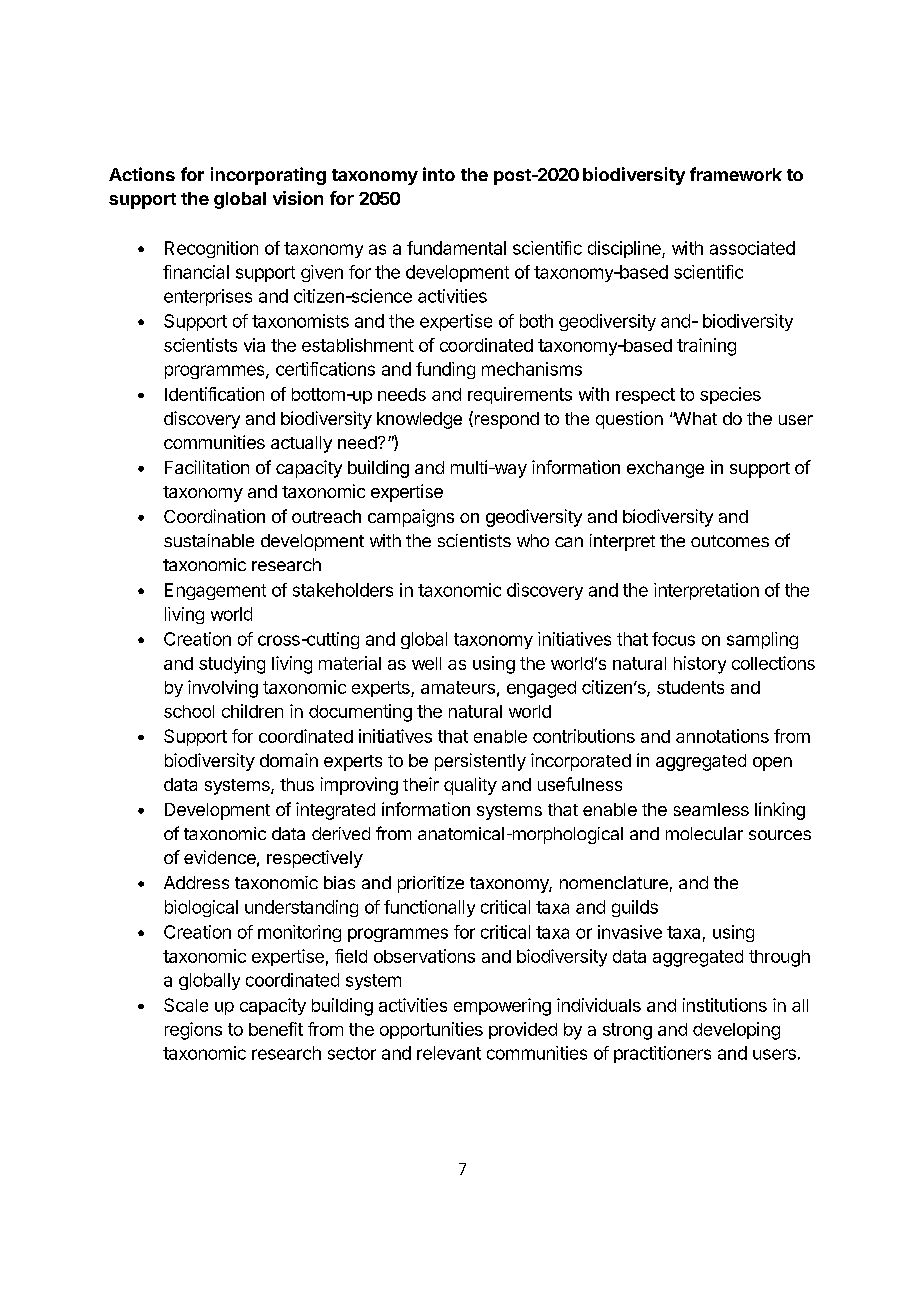  Describe the element at coordinates (193, 1031) in the image. I see `regions` at that location.
